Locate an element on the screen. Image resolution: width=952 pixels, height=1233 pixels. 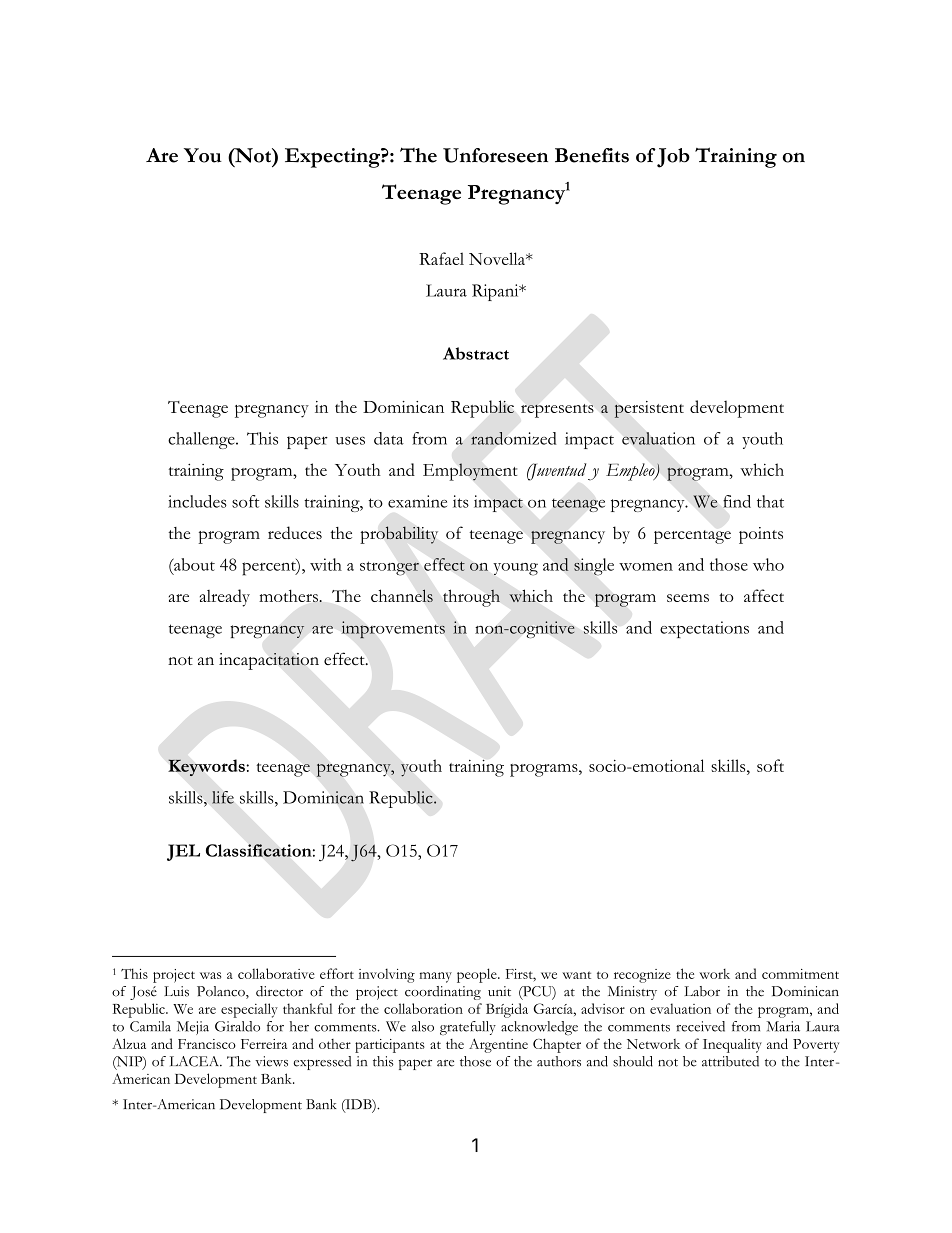
Abstract is located at coordinates (476, 353).
